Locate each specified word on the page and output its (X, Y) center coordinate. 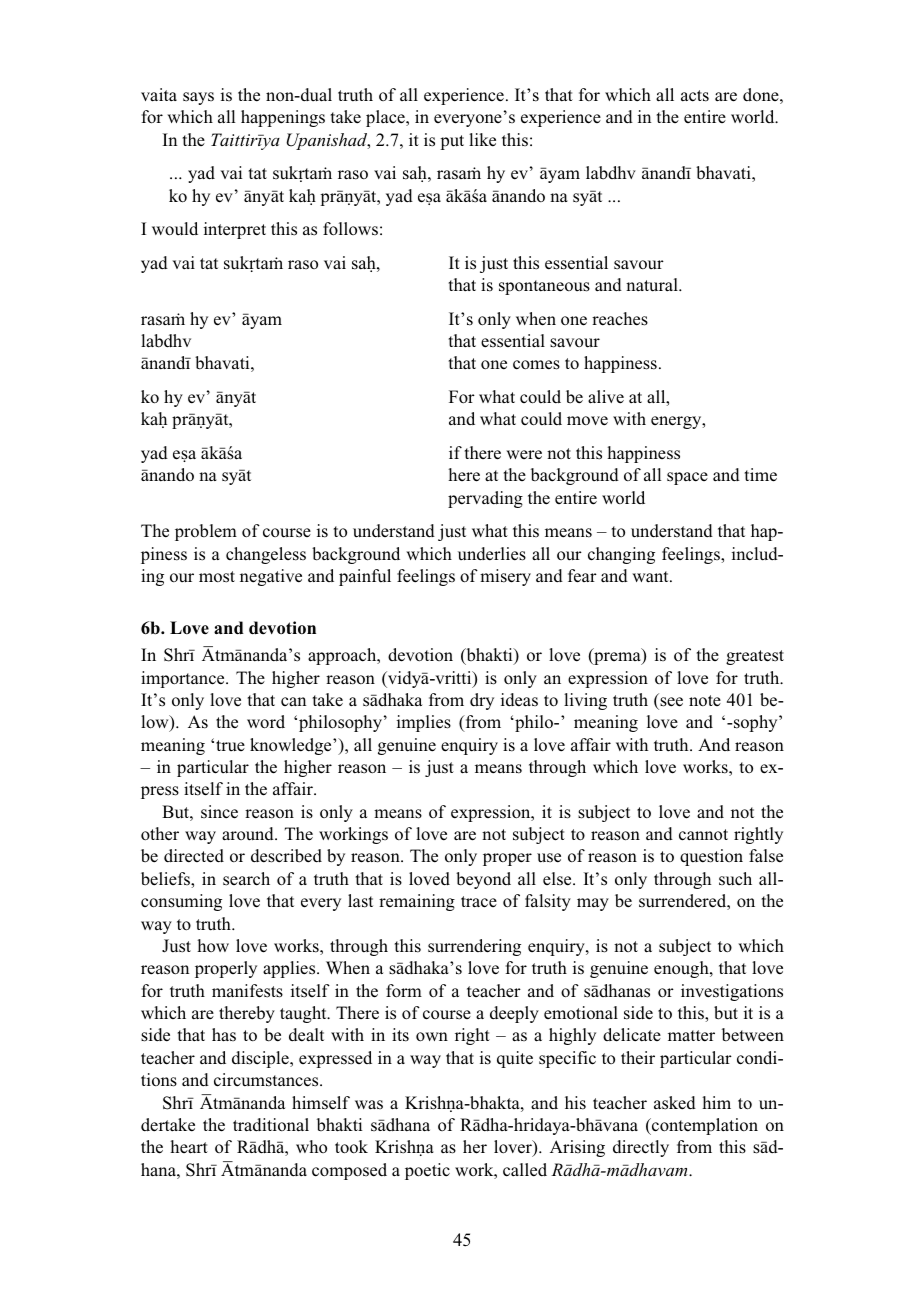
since (219, 812)
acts (695, 96)
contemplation (704, 1126)
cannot (703, 835)
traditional (271, 1125)
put (452, 142)
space (687, 478)
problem (206, 532)
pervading (485, 499)
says (198, 98)
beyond (483, 880)
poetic (427, 1171)
